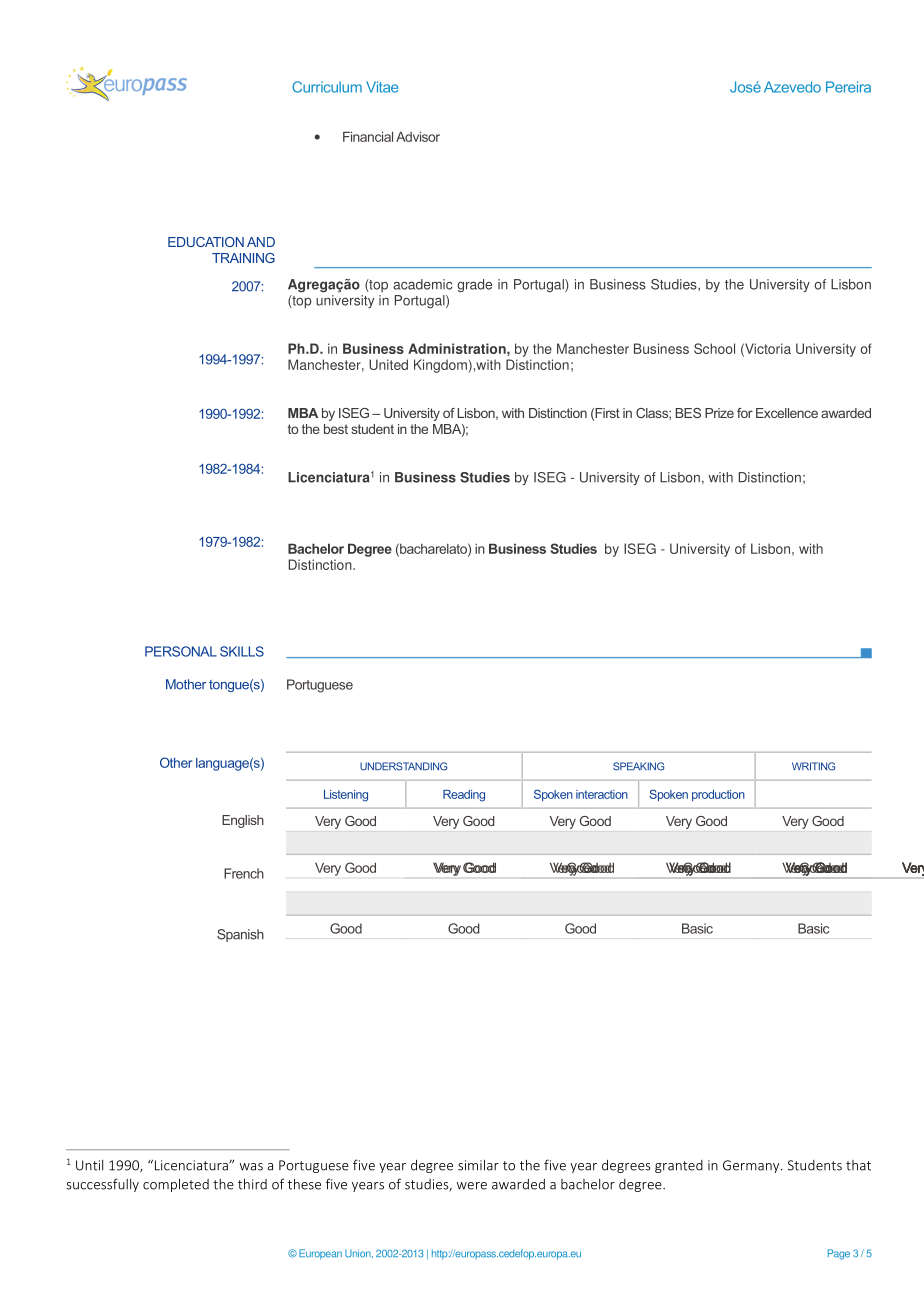 The height and width of the page is (1308, 924). Describe the element at coordinates (176, 1185) in the page. I see `completed` at that location.
